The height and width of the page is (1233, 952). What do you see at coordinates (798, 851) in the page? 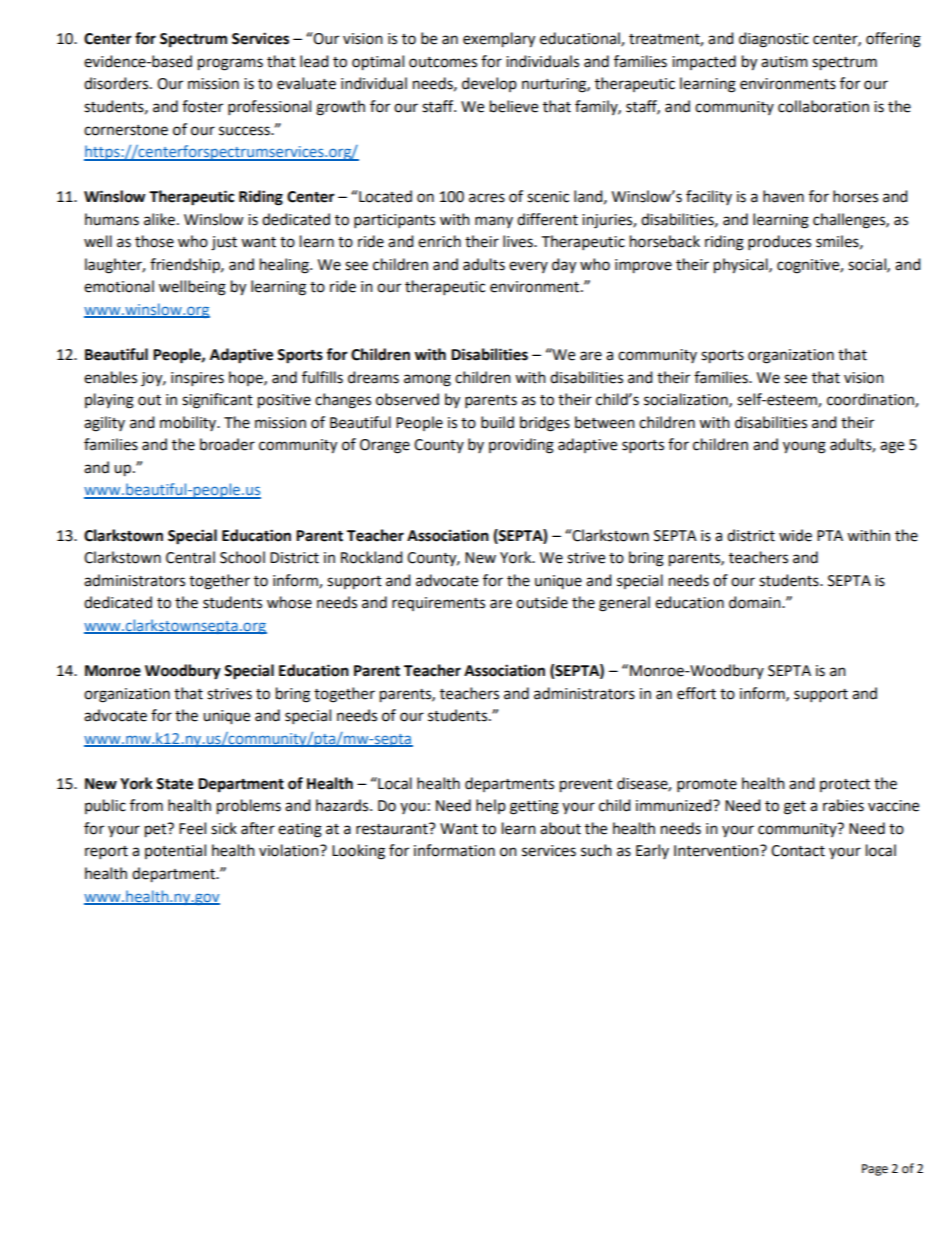
I see `Contact` at bounding box center [798, 851].
